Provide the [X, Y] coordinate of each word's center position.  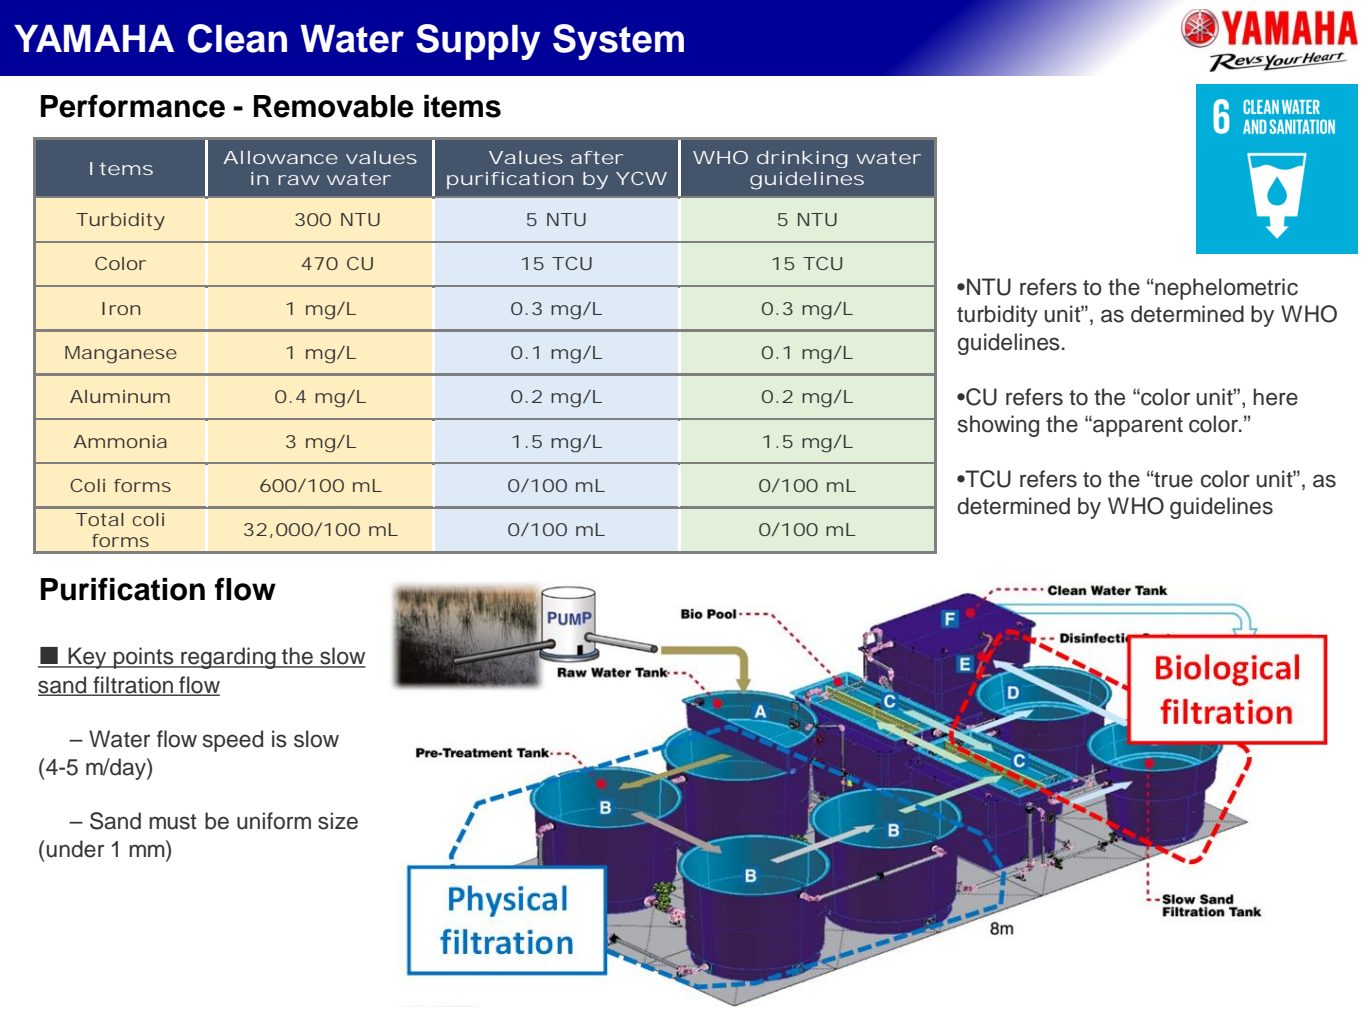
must [173, 822]
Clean [237, 38]
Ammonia [120, 441]
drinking [802, 159]
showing [998, 426]
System [618, 42]
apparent [1137, 426]
